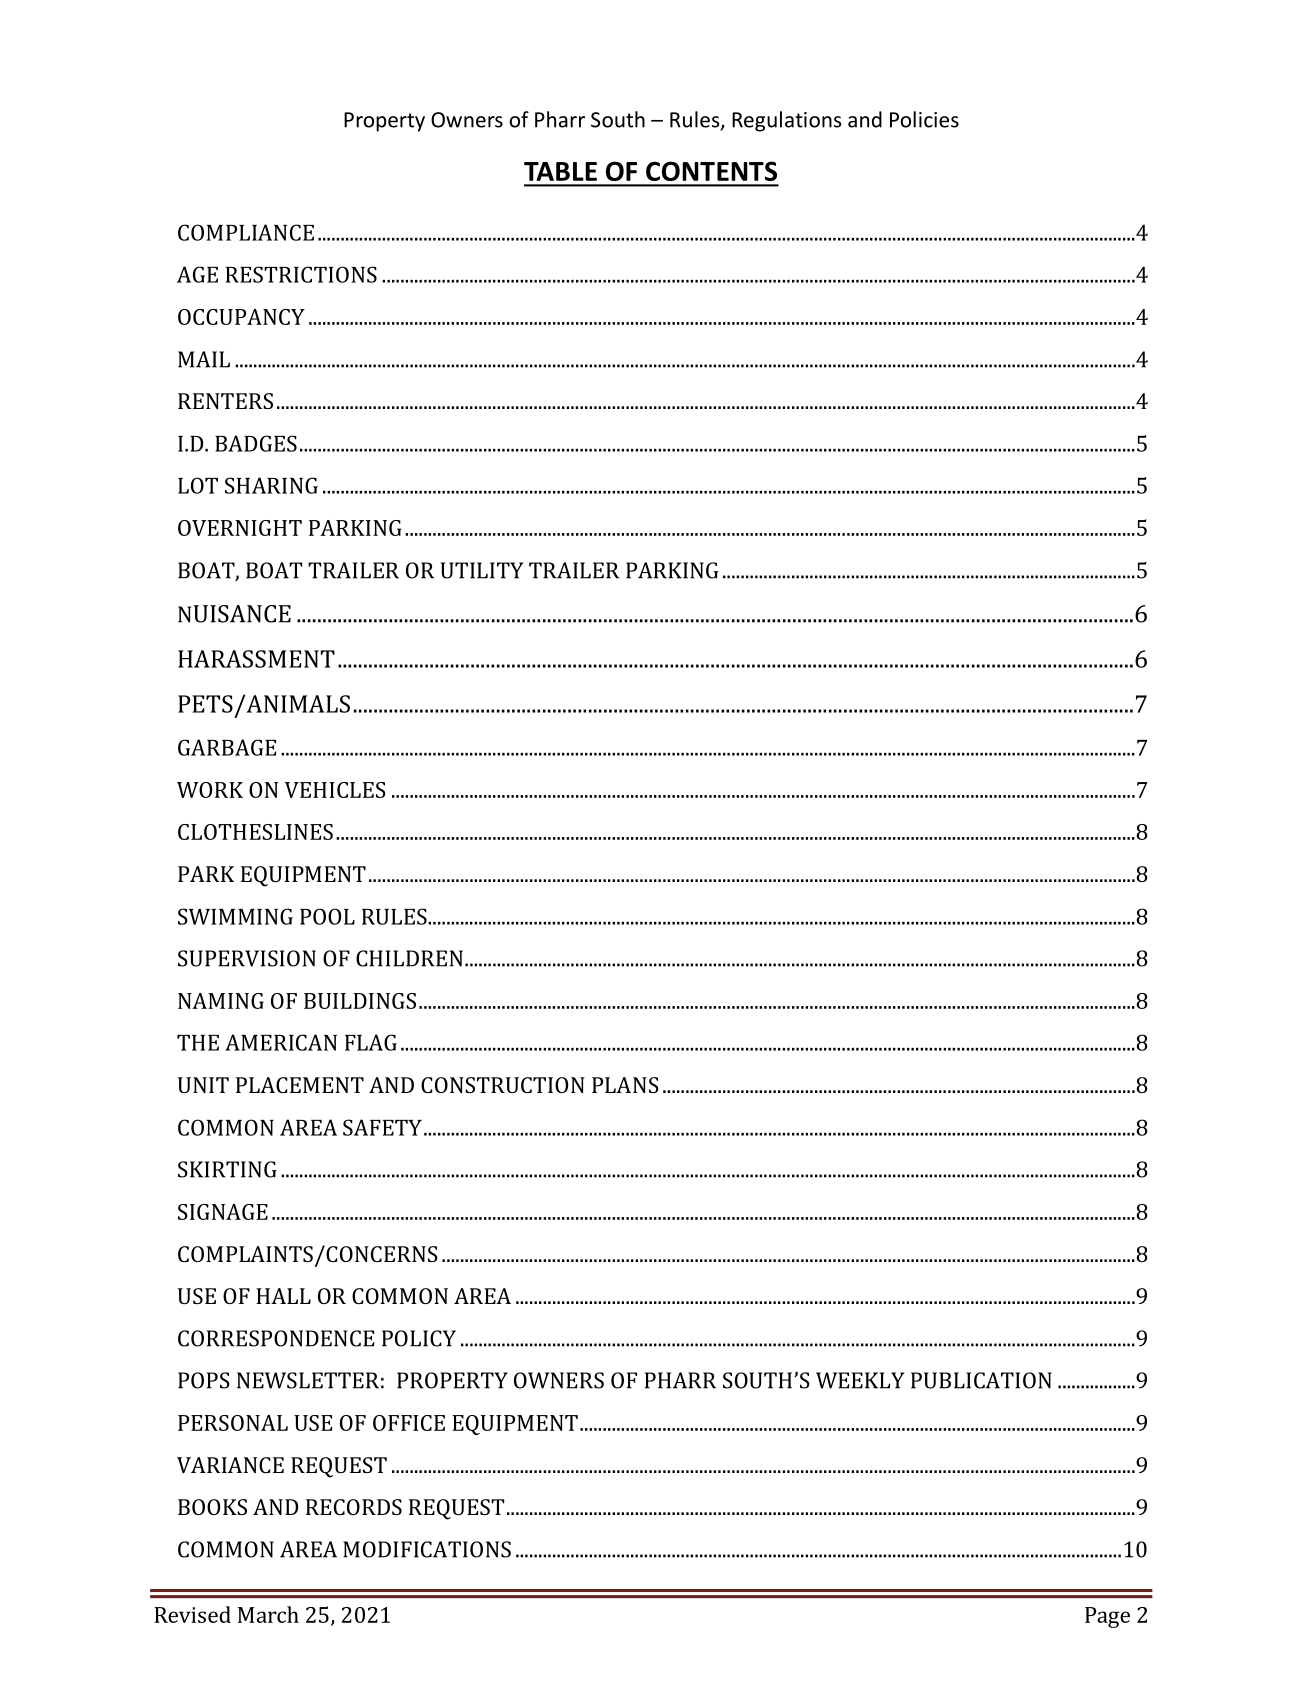  I want to click on UTILITY, so click(482, 570).
